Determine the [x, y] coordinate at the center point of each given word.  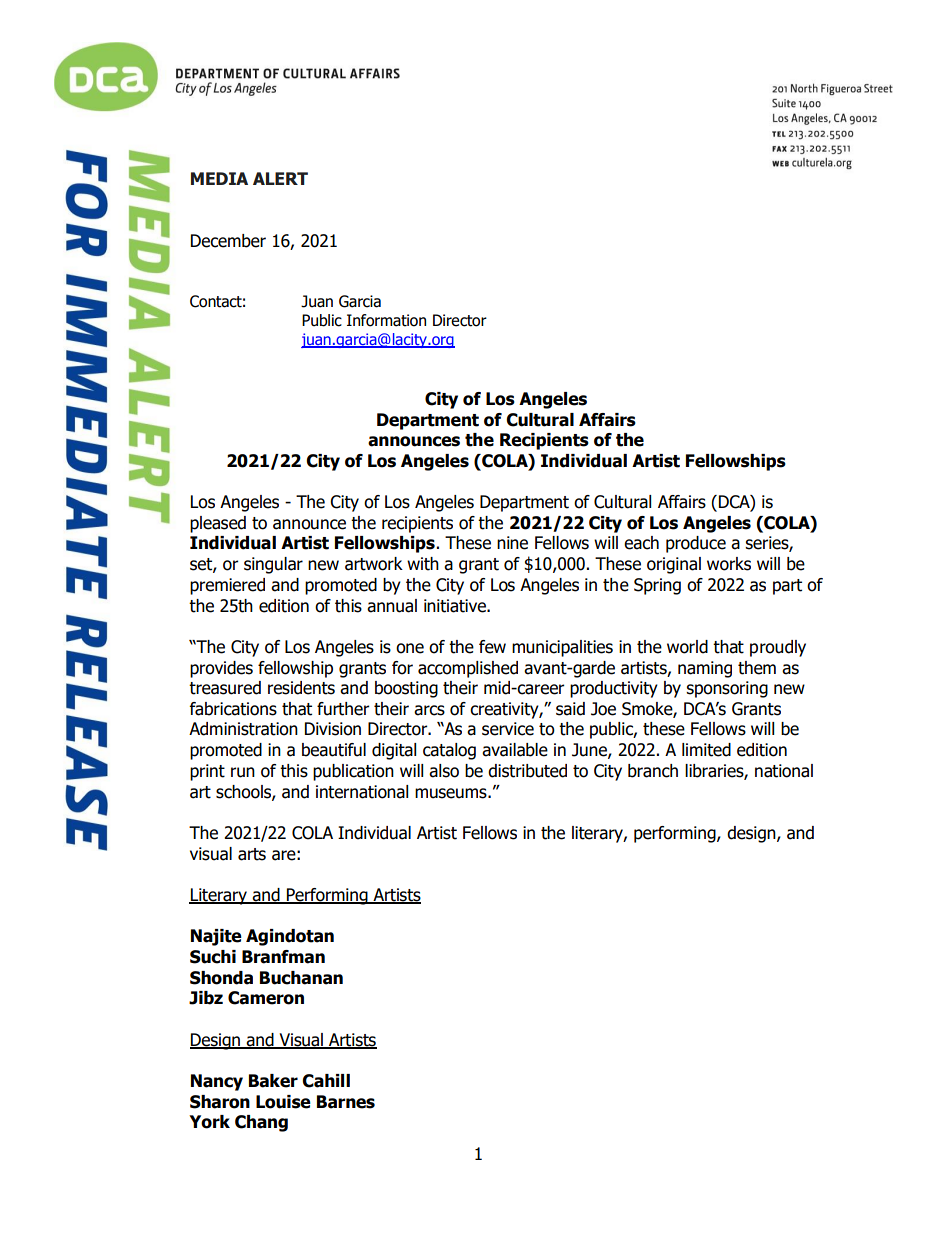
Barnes [346, 1102]
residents [301, 688]
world [687, 647]
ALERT [280, 178]
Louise [283, 1102]
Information [386, 320]
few [492, 647]
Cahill [326, 1081]
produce [696, 544]
